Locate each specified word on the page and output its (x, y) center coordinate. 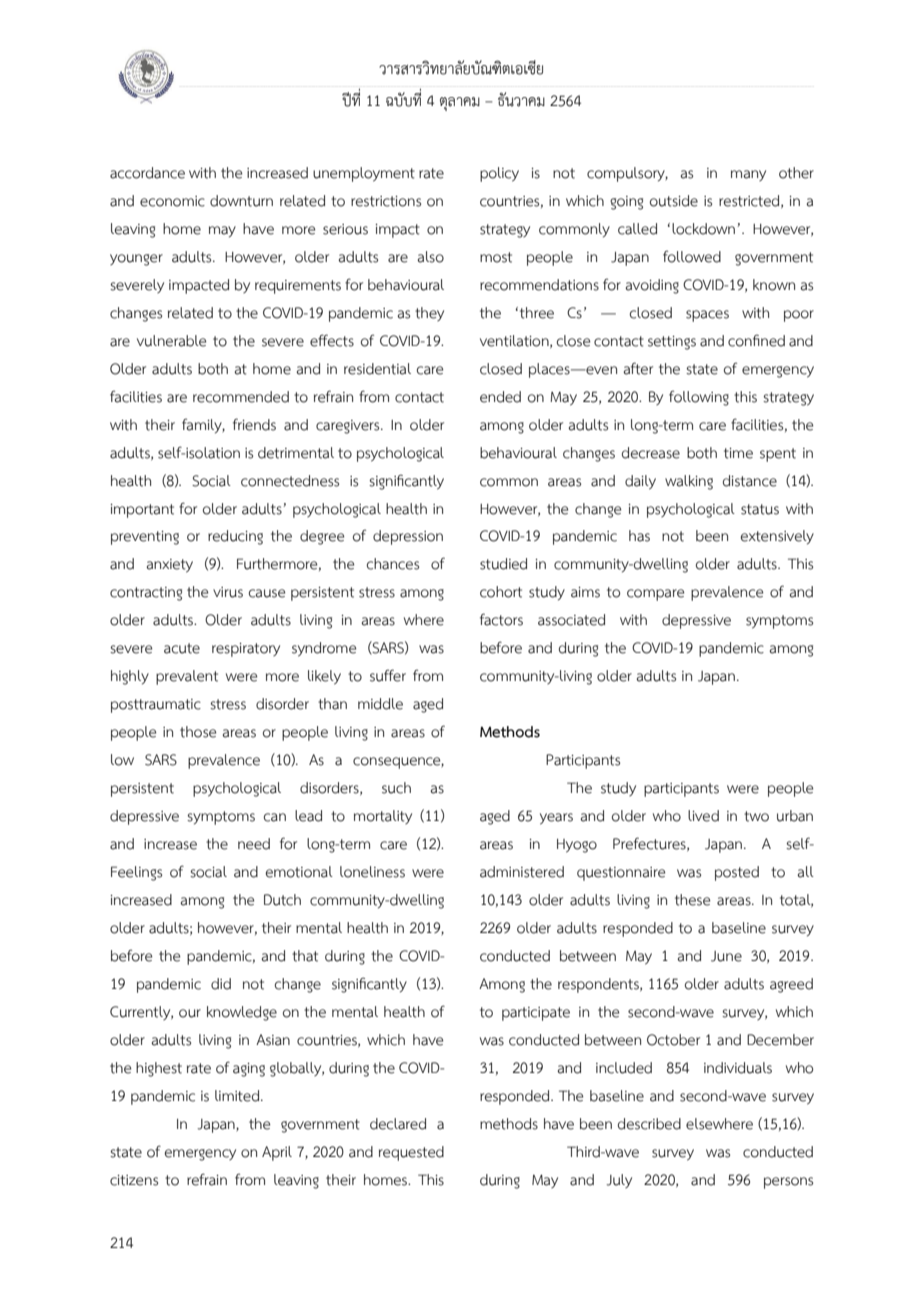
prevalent (187, 677)
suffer (388, 675)
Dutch (282, 900)
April (277, 1153)
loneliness (372, 872)
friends (254, 424)
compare (655, 595)
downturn (241, 201)
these (692, 900)
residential (377, 369)
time (738, 453)
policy (499, 174)
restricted (750, 201)
